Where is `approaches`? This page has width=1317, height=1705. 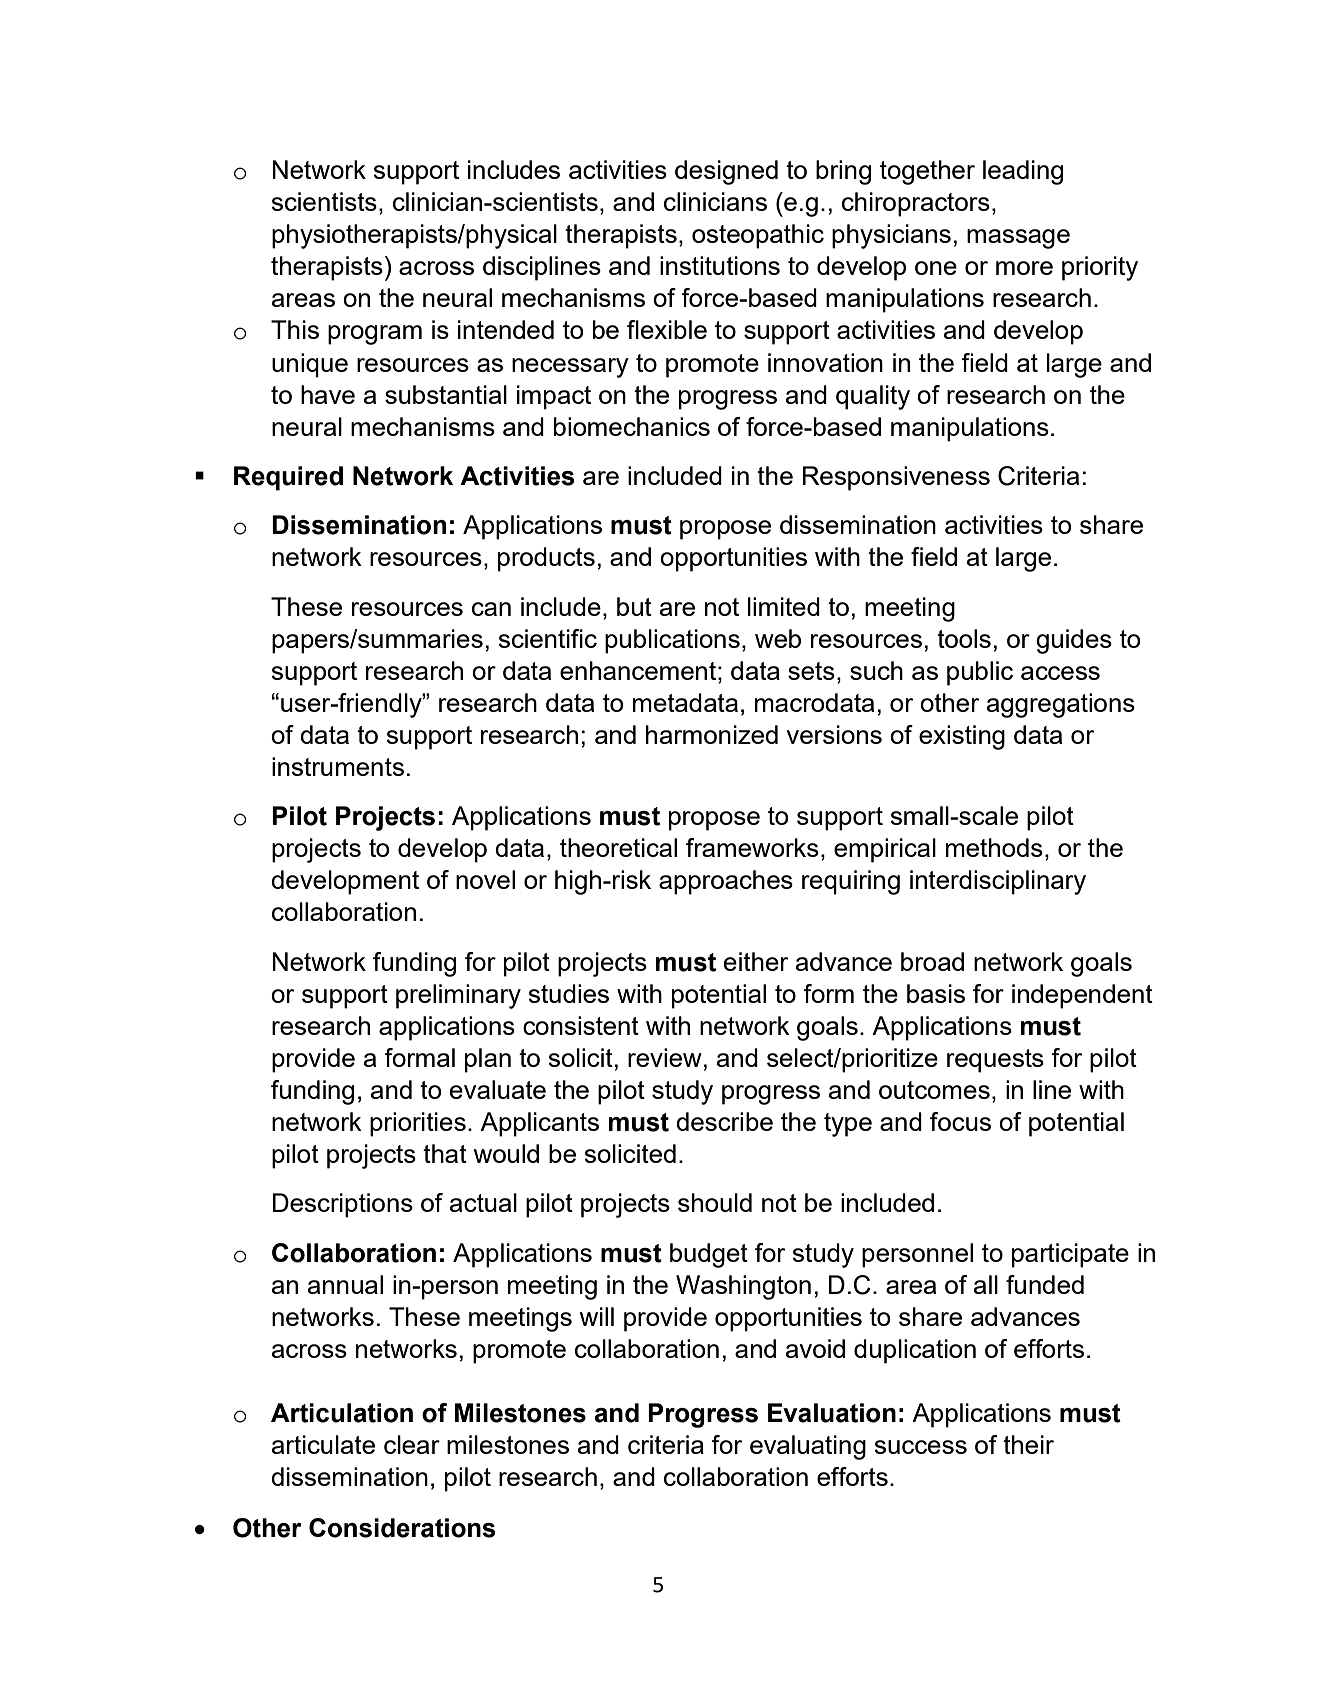 approaches is located at coordinates (726, 882).
